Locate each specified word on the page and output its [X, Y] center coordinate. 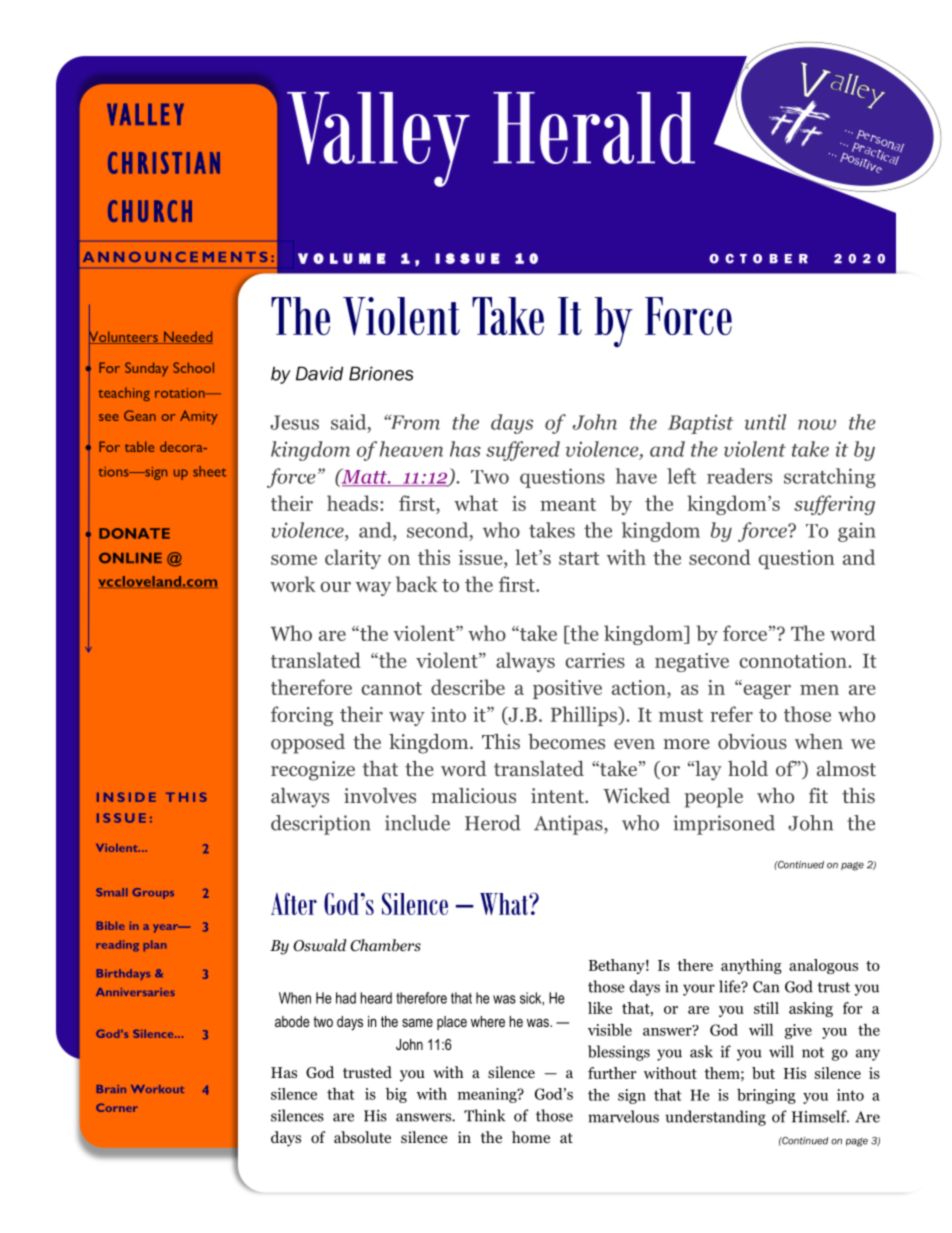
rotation [181, 393]
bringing [766, 1096]
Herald [594, 128]
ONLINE [130, 557]
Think [484, 1115]
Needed [187, 337]
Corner [117, 1107]
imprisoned [724, 825]
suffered [523, 451]
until [766, 422]
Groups [153, 893]
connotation [794, 660]
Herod [493, 823]
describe [468, 687]
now [817, 424]
